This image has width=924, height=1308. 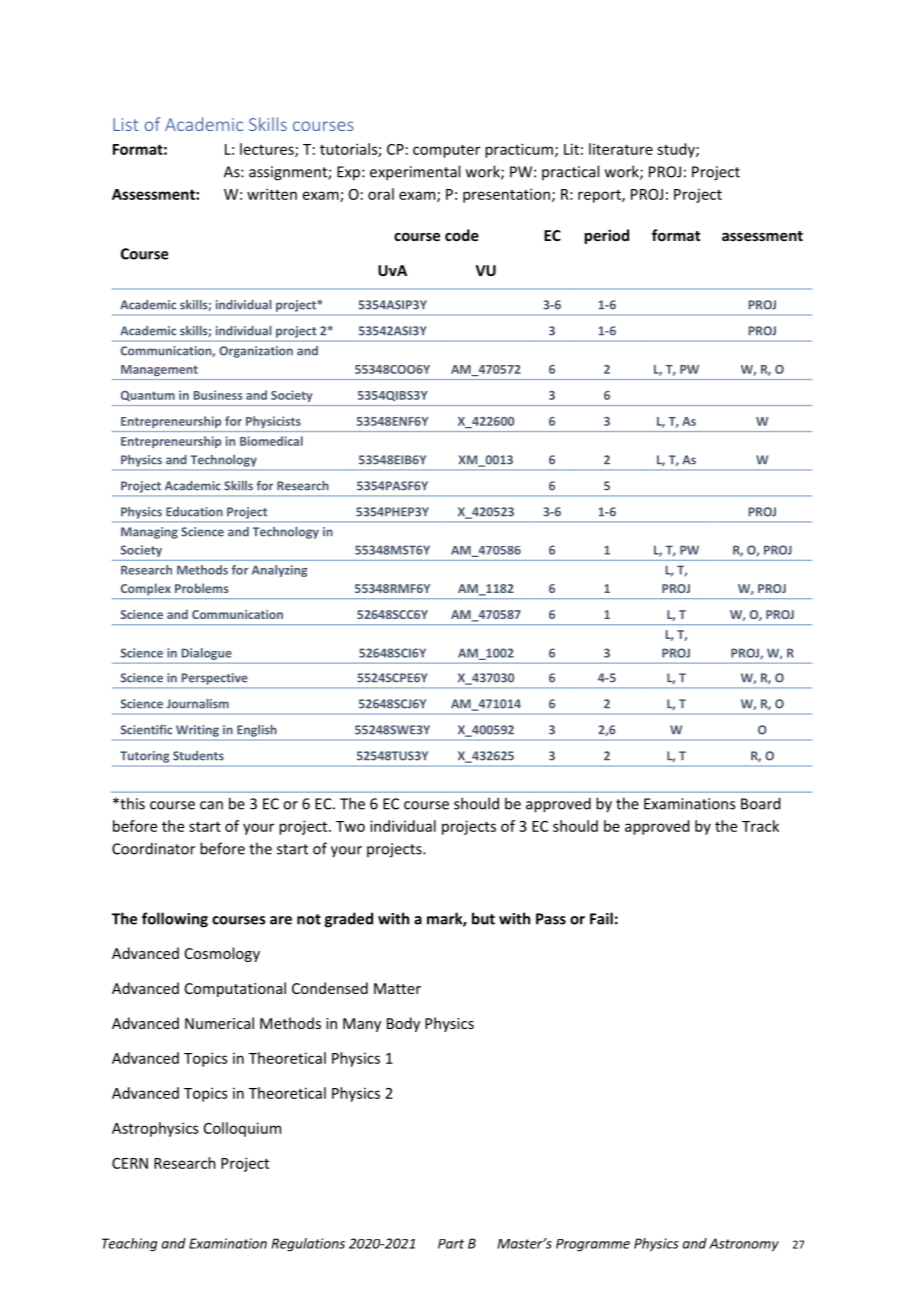 What do you see at coordinates (222, 954) in the image?
I see `Cosmology` at bounding box center [222, 954].
